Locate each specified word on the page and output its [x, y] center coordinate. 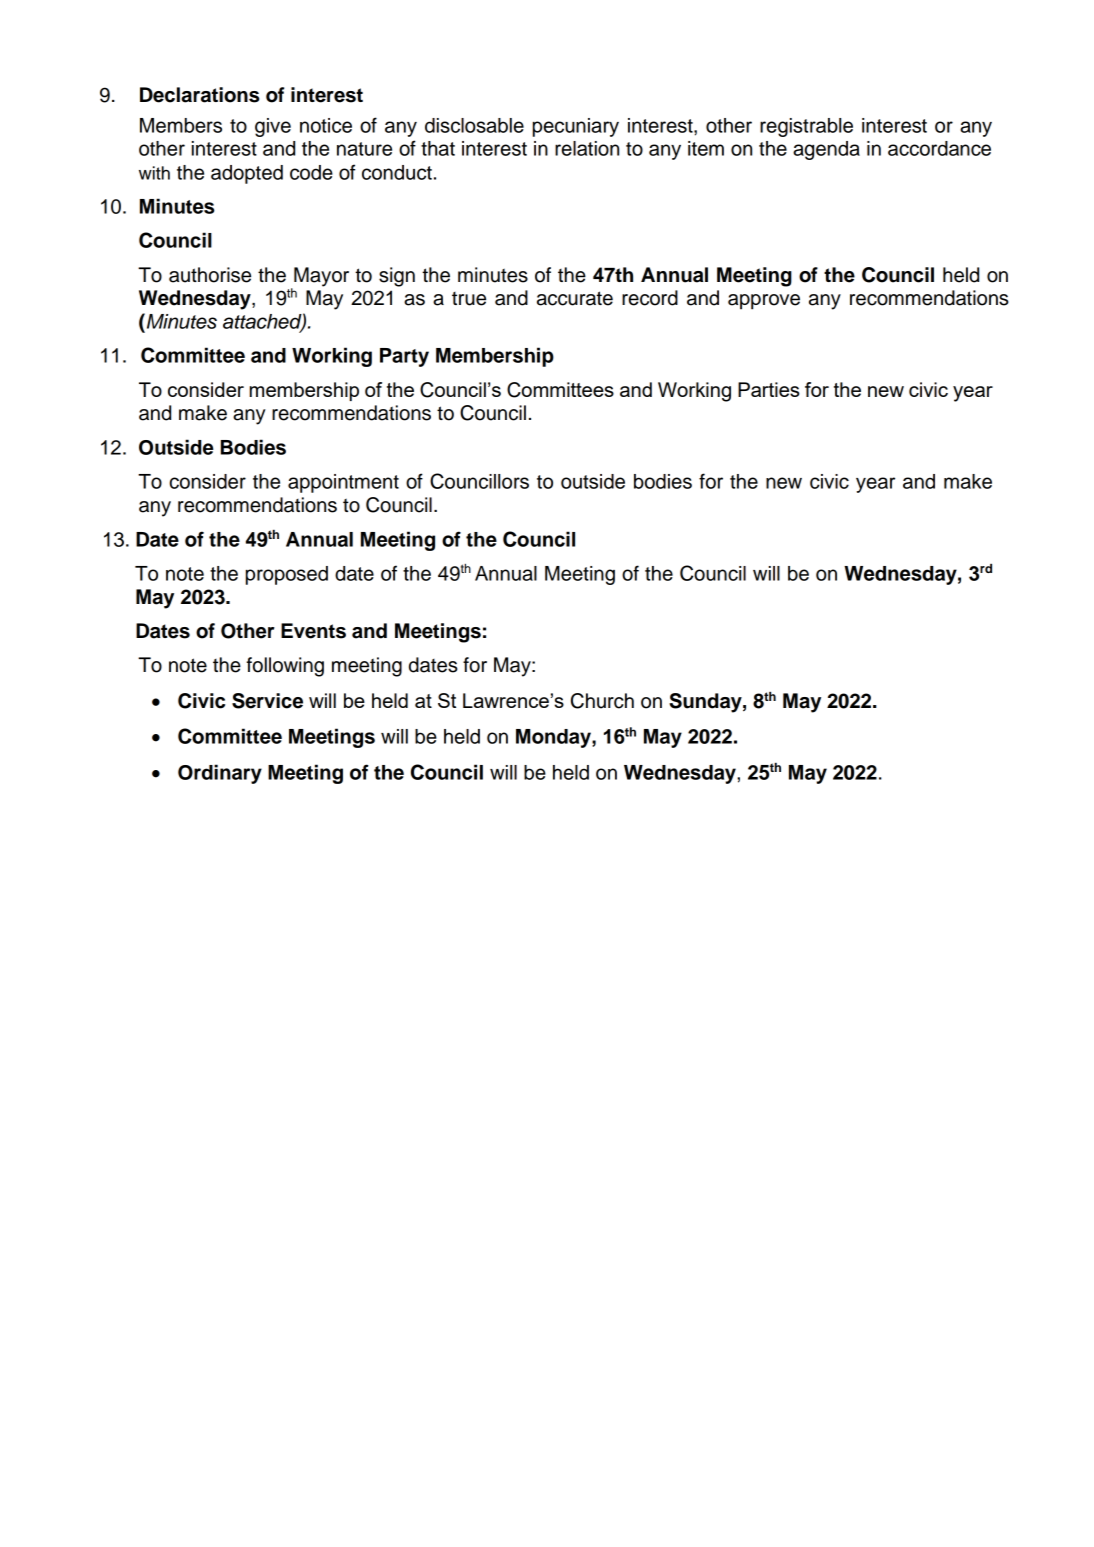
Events [313, 631]
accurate [575, 298]
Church [602, 701]
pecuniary [576, 127]
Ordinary [220, 774]
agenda [826, 150]
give [273, 127]
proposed [287, 575]
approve [764, 302]
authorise [210, 275]
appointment [343, 483]
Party [404, 357]
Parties [768, 389]
